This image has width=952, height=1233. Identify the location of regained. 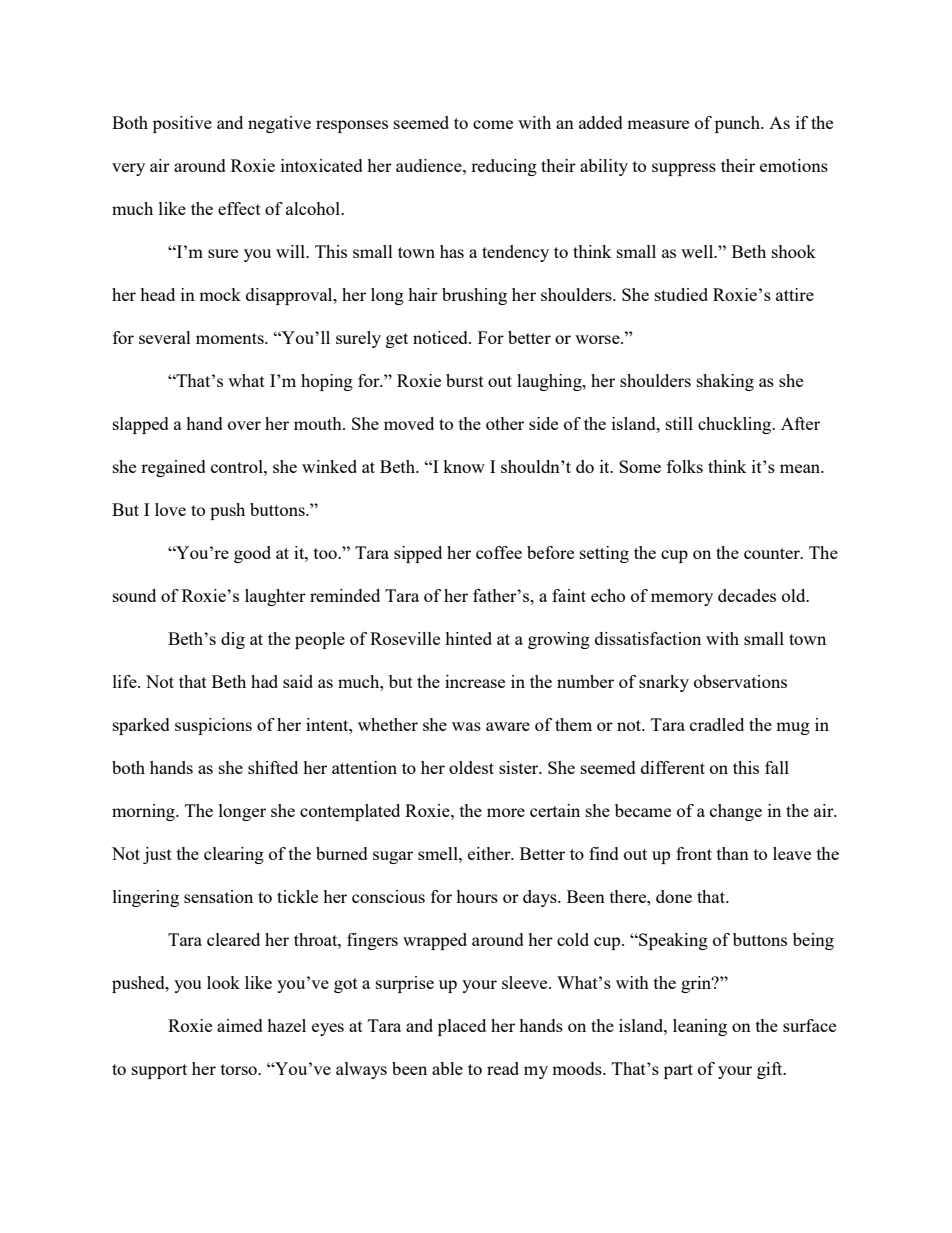
(173, 468).
